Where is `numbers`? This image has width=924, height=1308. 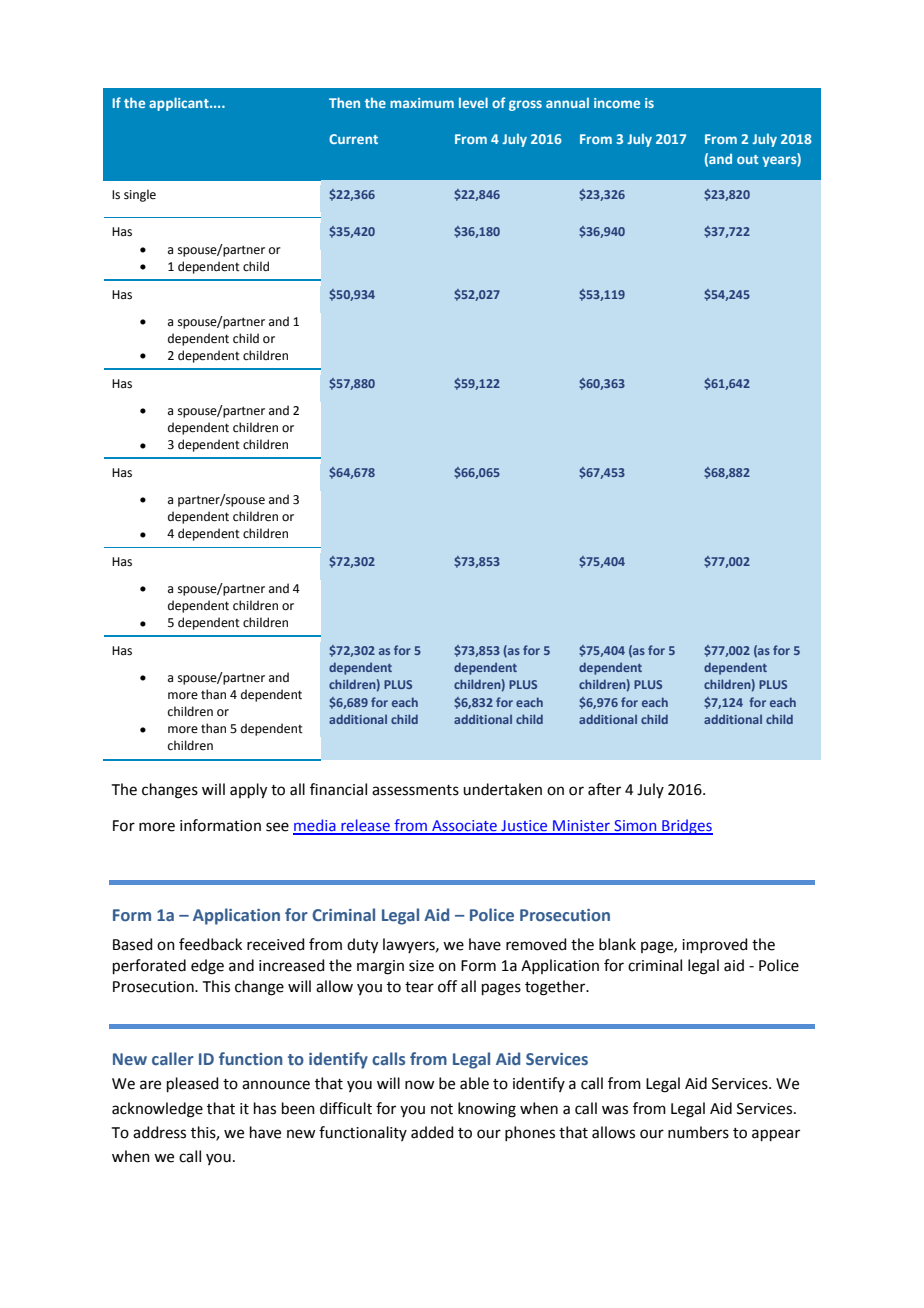
numbers is located at coordinates (698, 1132).
